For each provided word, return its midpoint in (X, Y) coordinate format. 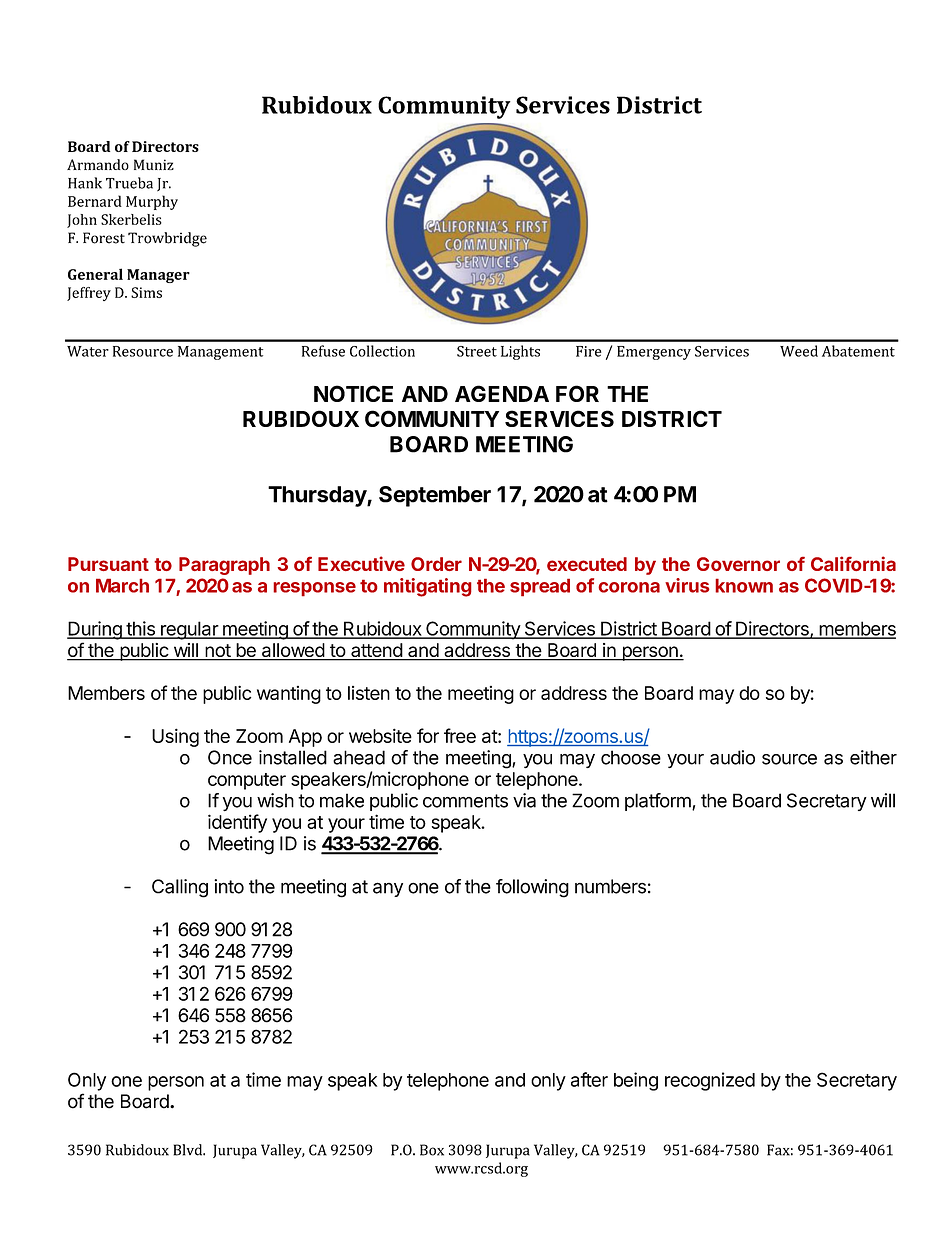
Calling (180, 888)
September (435, 496)
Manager (158, 276)
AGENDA (502, 393)
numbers (610, 886)
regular (189, 630)
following (532, 888)
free (460, 735)
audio (732, 757)
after (589, 1079)
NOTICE (353, 393)
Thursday (318, 496)
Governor (738, 564)
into (229, 886)
